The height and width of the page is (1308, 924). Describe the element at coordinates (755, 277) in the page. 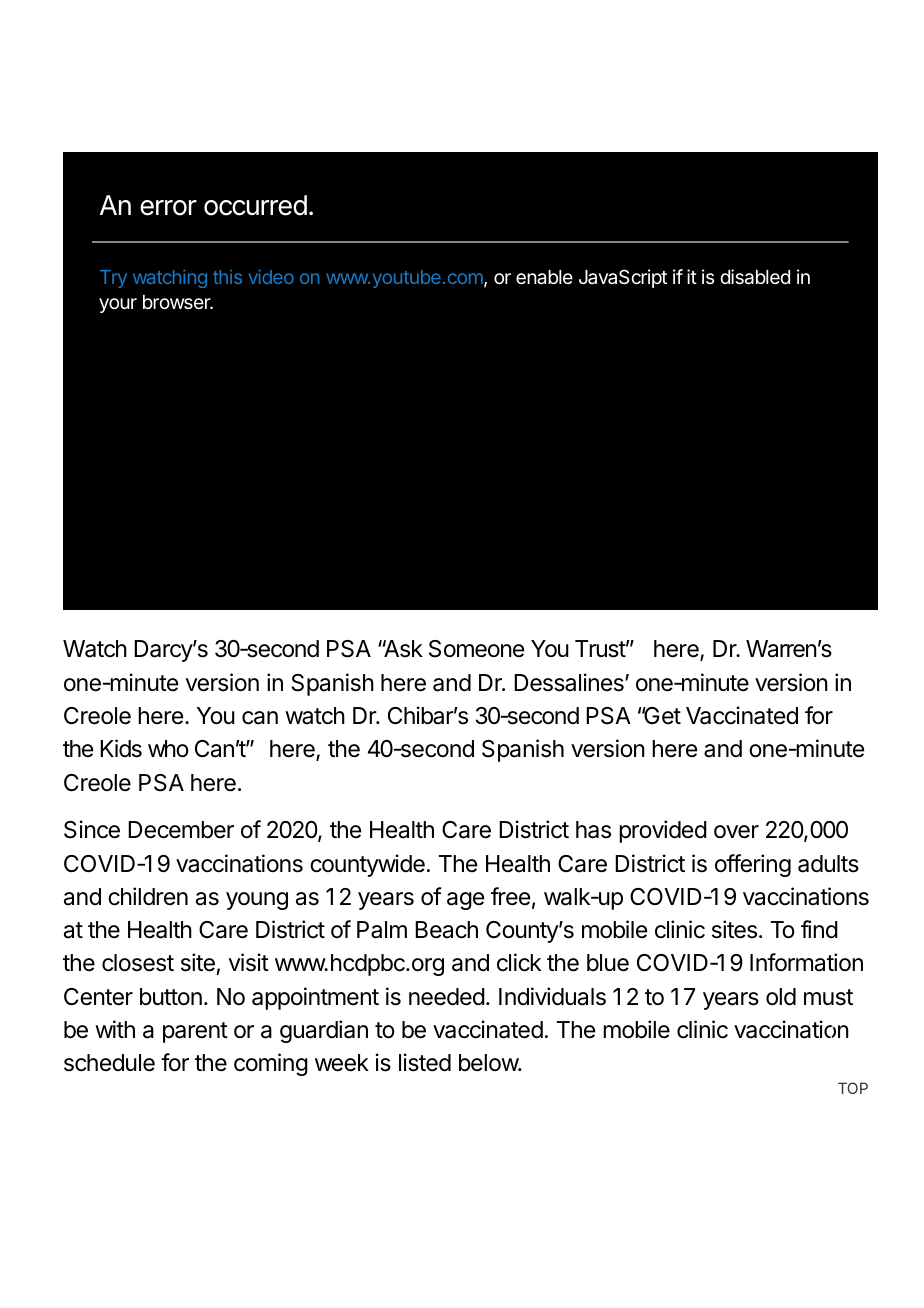

I see `disabled` at that location.
